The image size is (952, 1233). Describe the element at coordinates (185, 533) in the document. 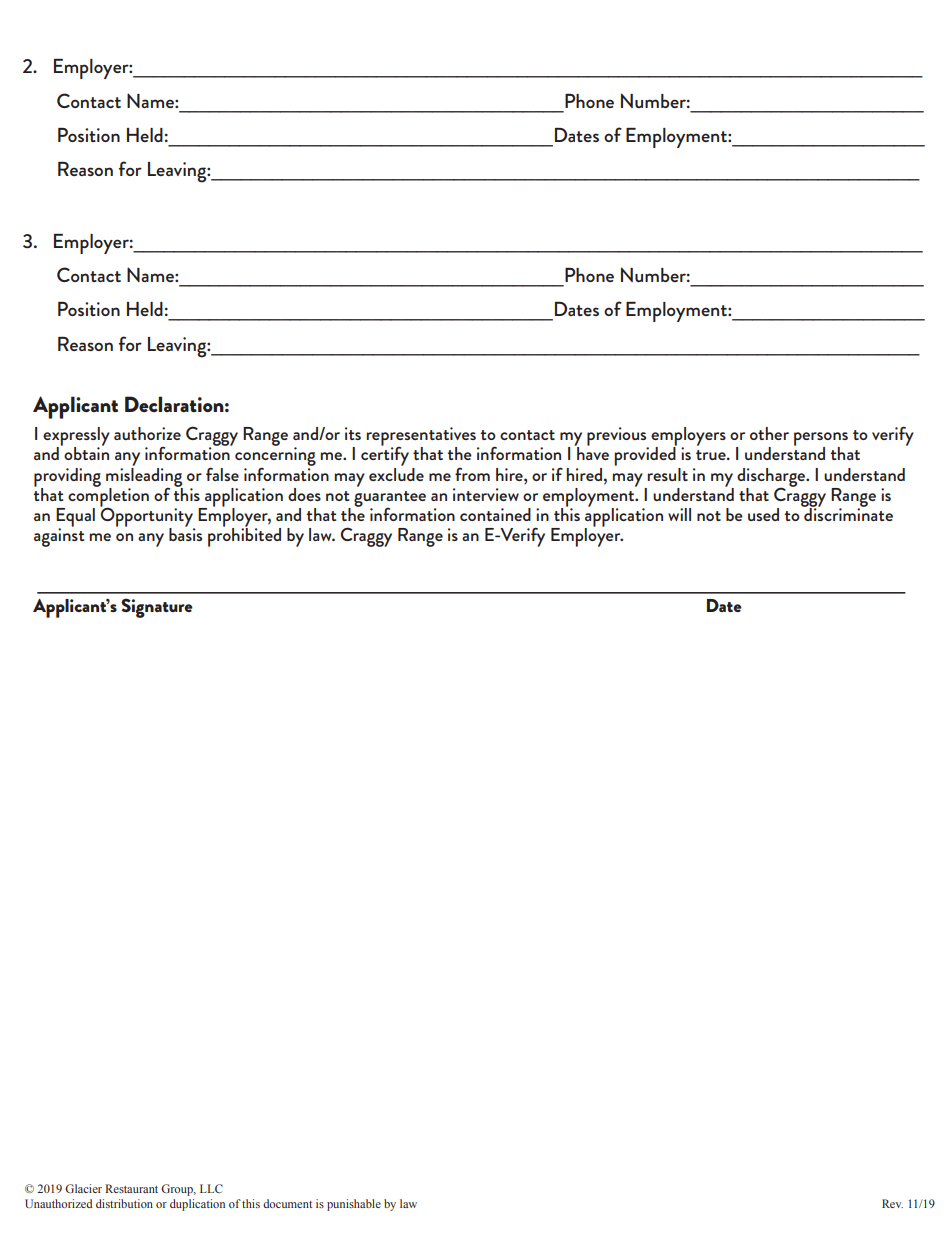

I see `basis` at that location.
